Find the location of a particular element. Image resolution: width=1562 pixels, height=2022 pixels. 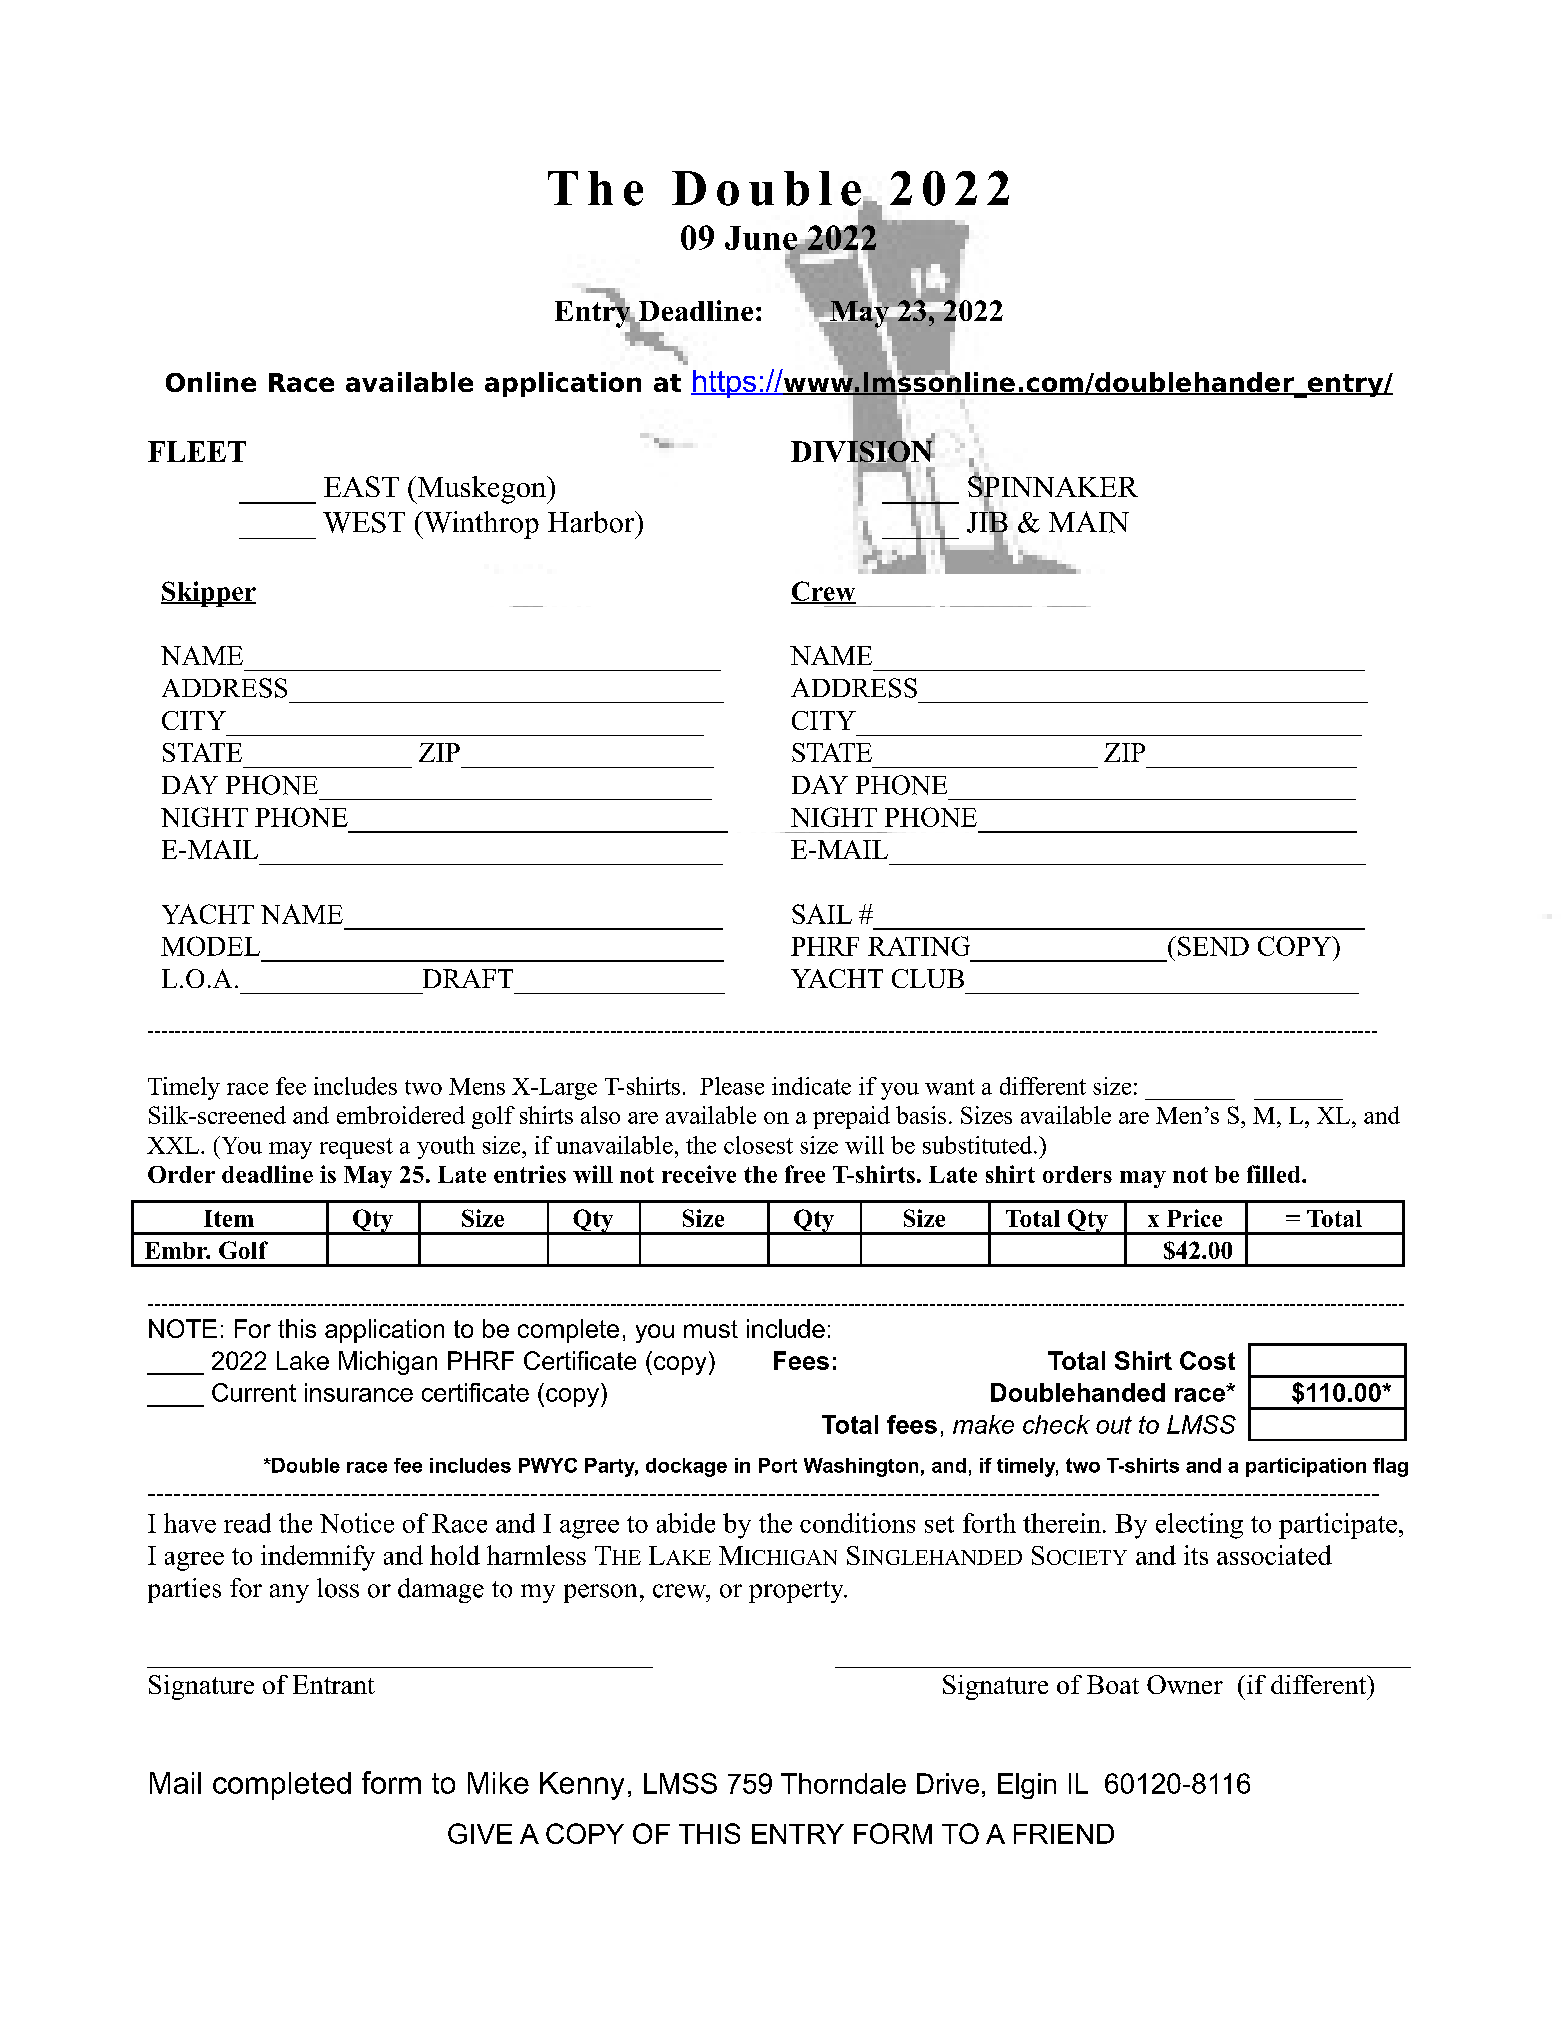

SAIL is located at coordinates (822, 914).
